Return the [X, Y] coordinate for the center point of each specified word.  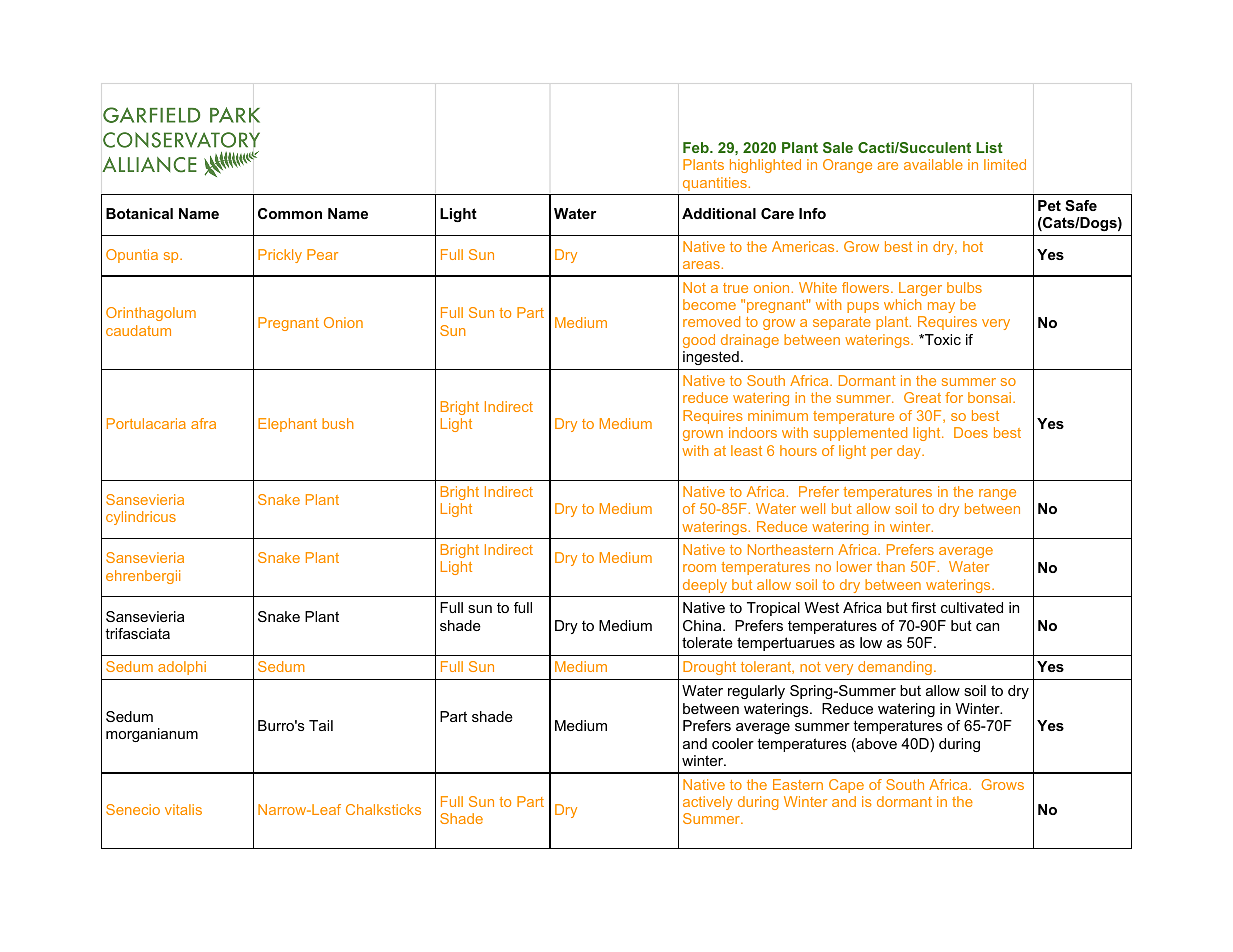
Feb [697, 147]
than [890, 566]
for [954, 397]
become [709, 304]
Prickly [280, 256]
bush [338, 423]
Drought [709, 668]
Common [290, 213]
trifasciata [137, 633]
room [699, 568]
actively [708, 803]
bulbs [964, 287]
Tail [321, 725]
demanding [895, 668]
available [933, 164]
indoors [753, 432]
